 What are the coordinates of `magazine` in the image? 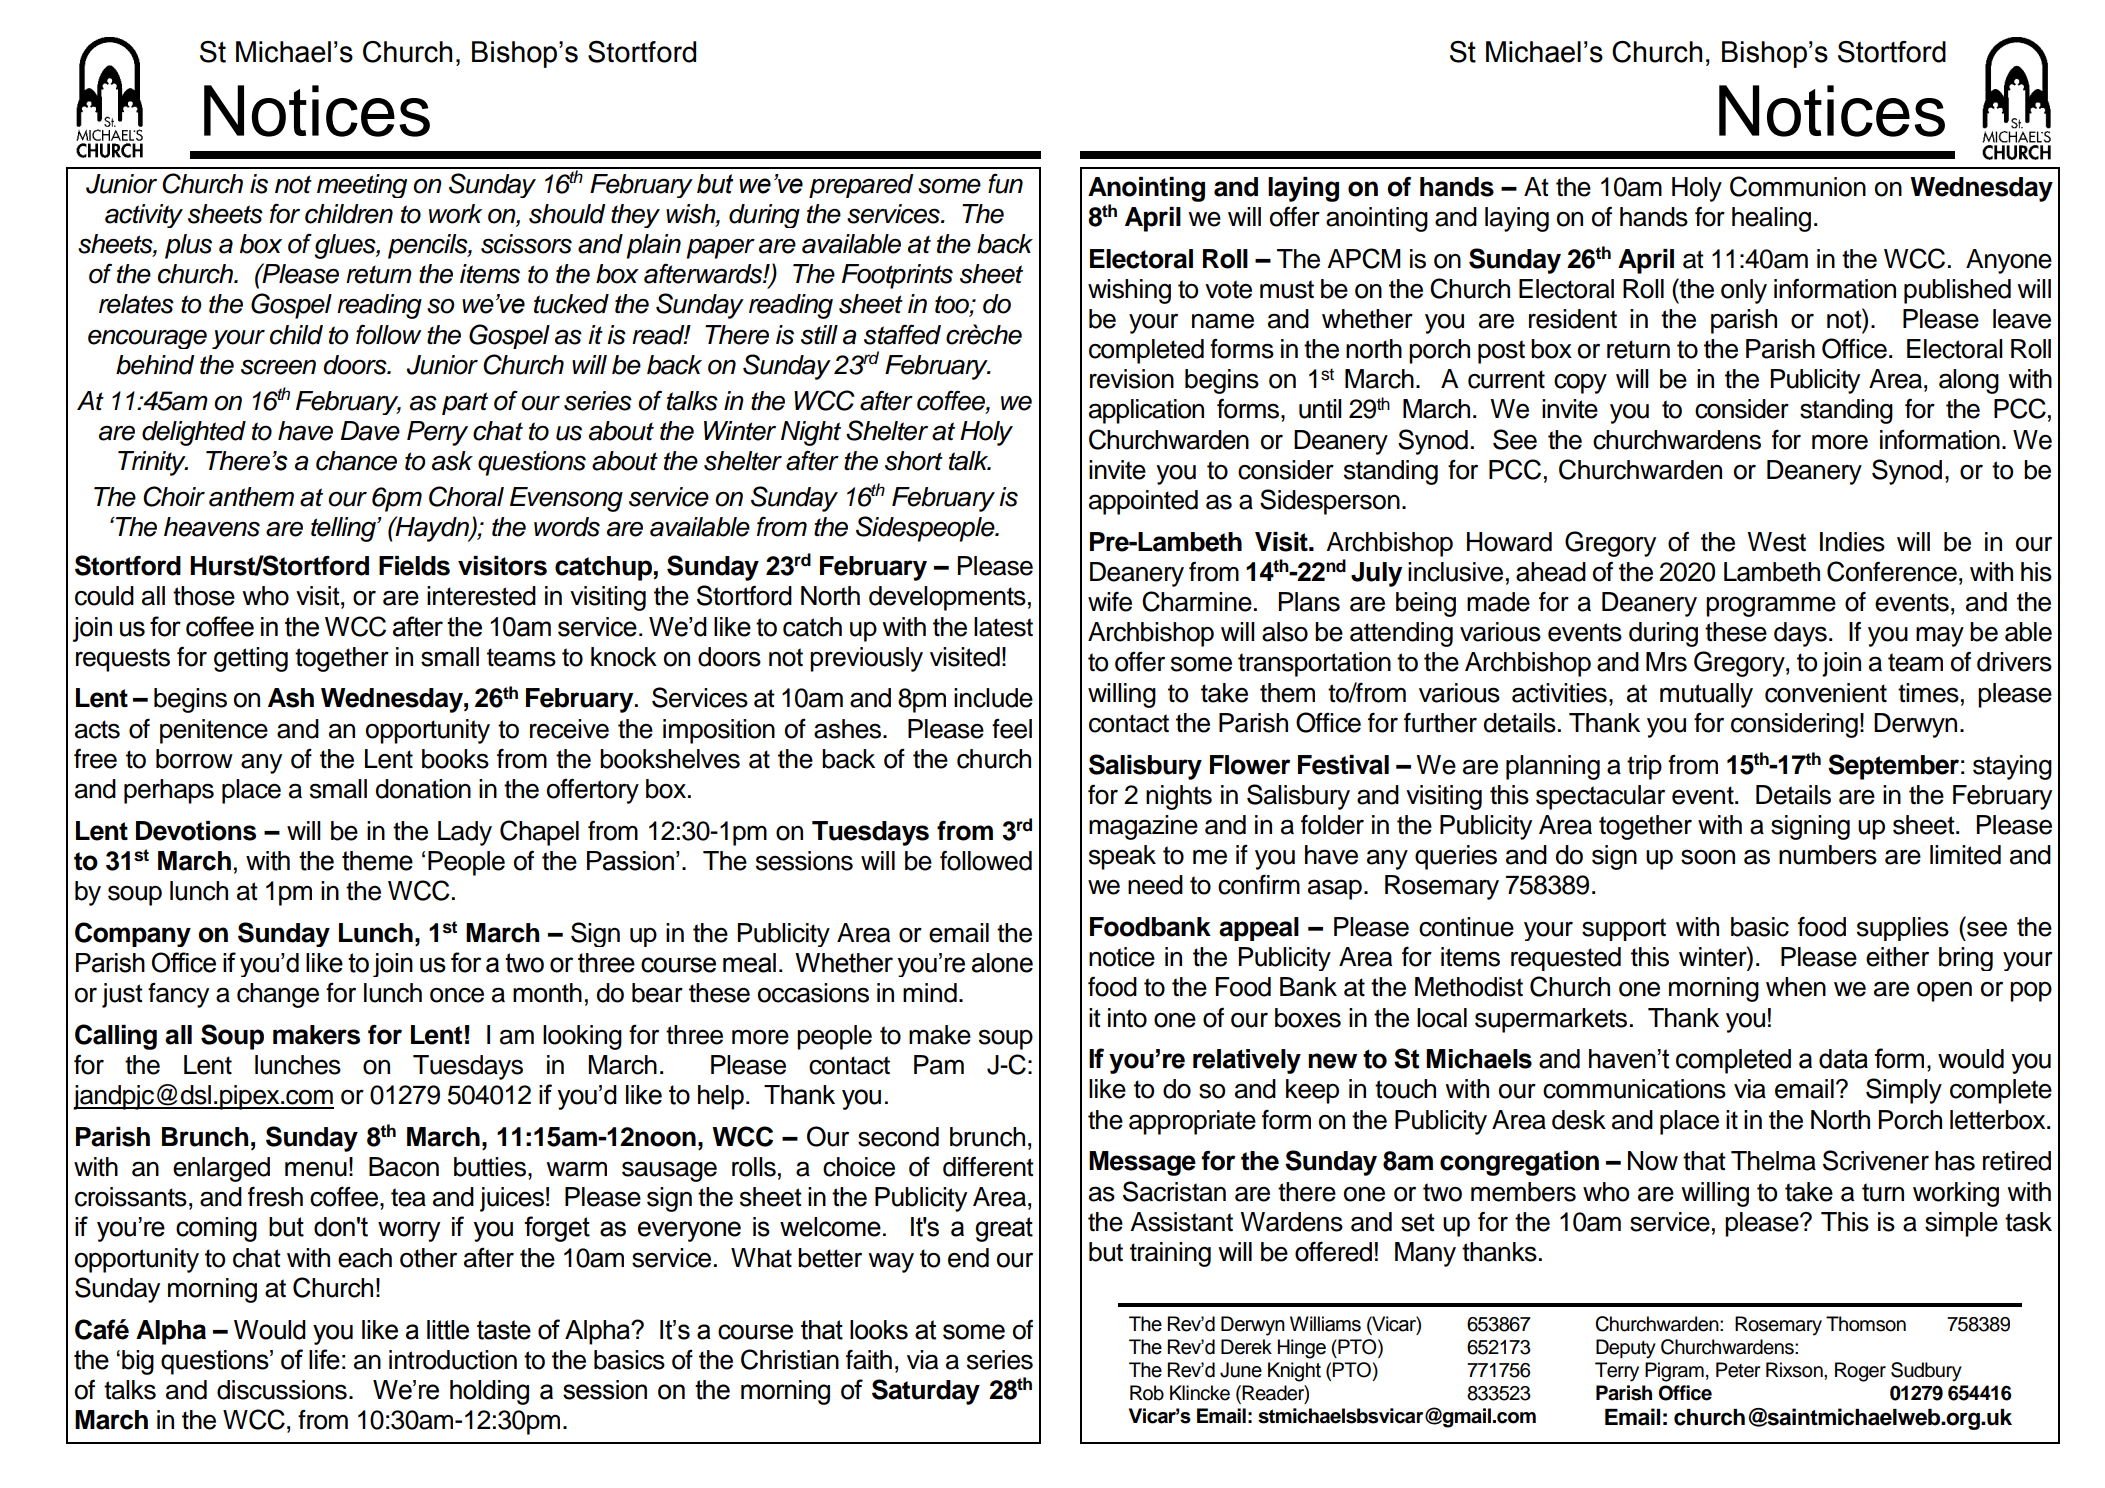 It's located at (1143, 827).
